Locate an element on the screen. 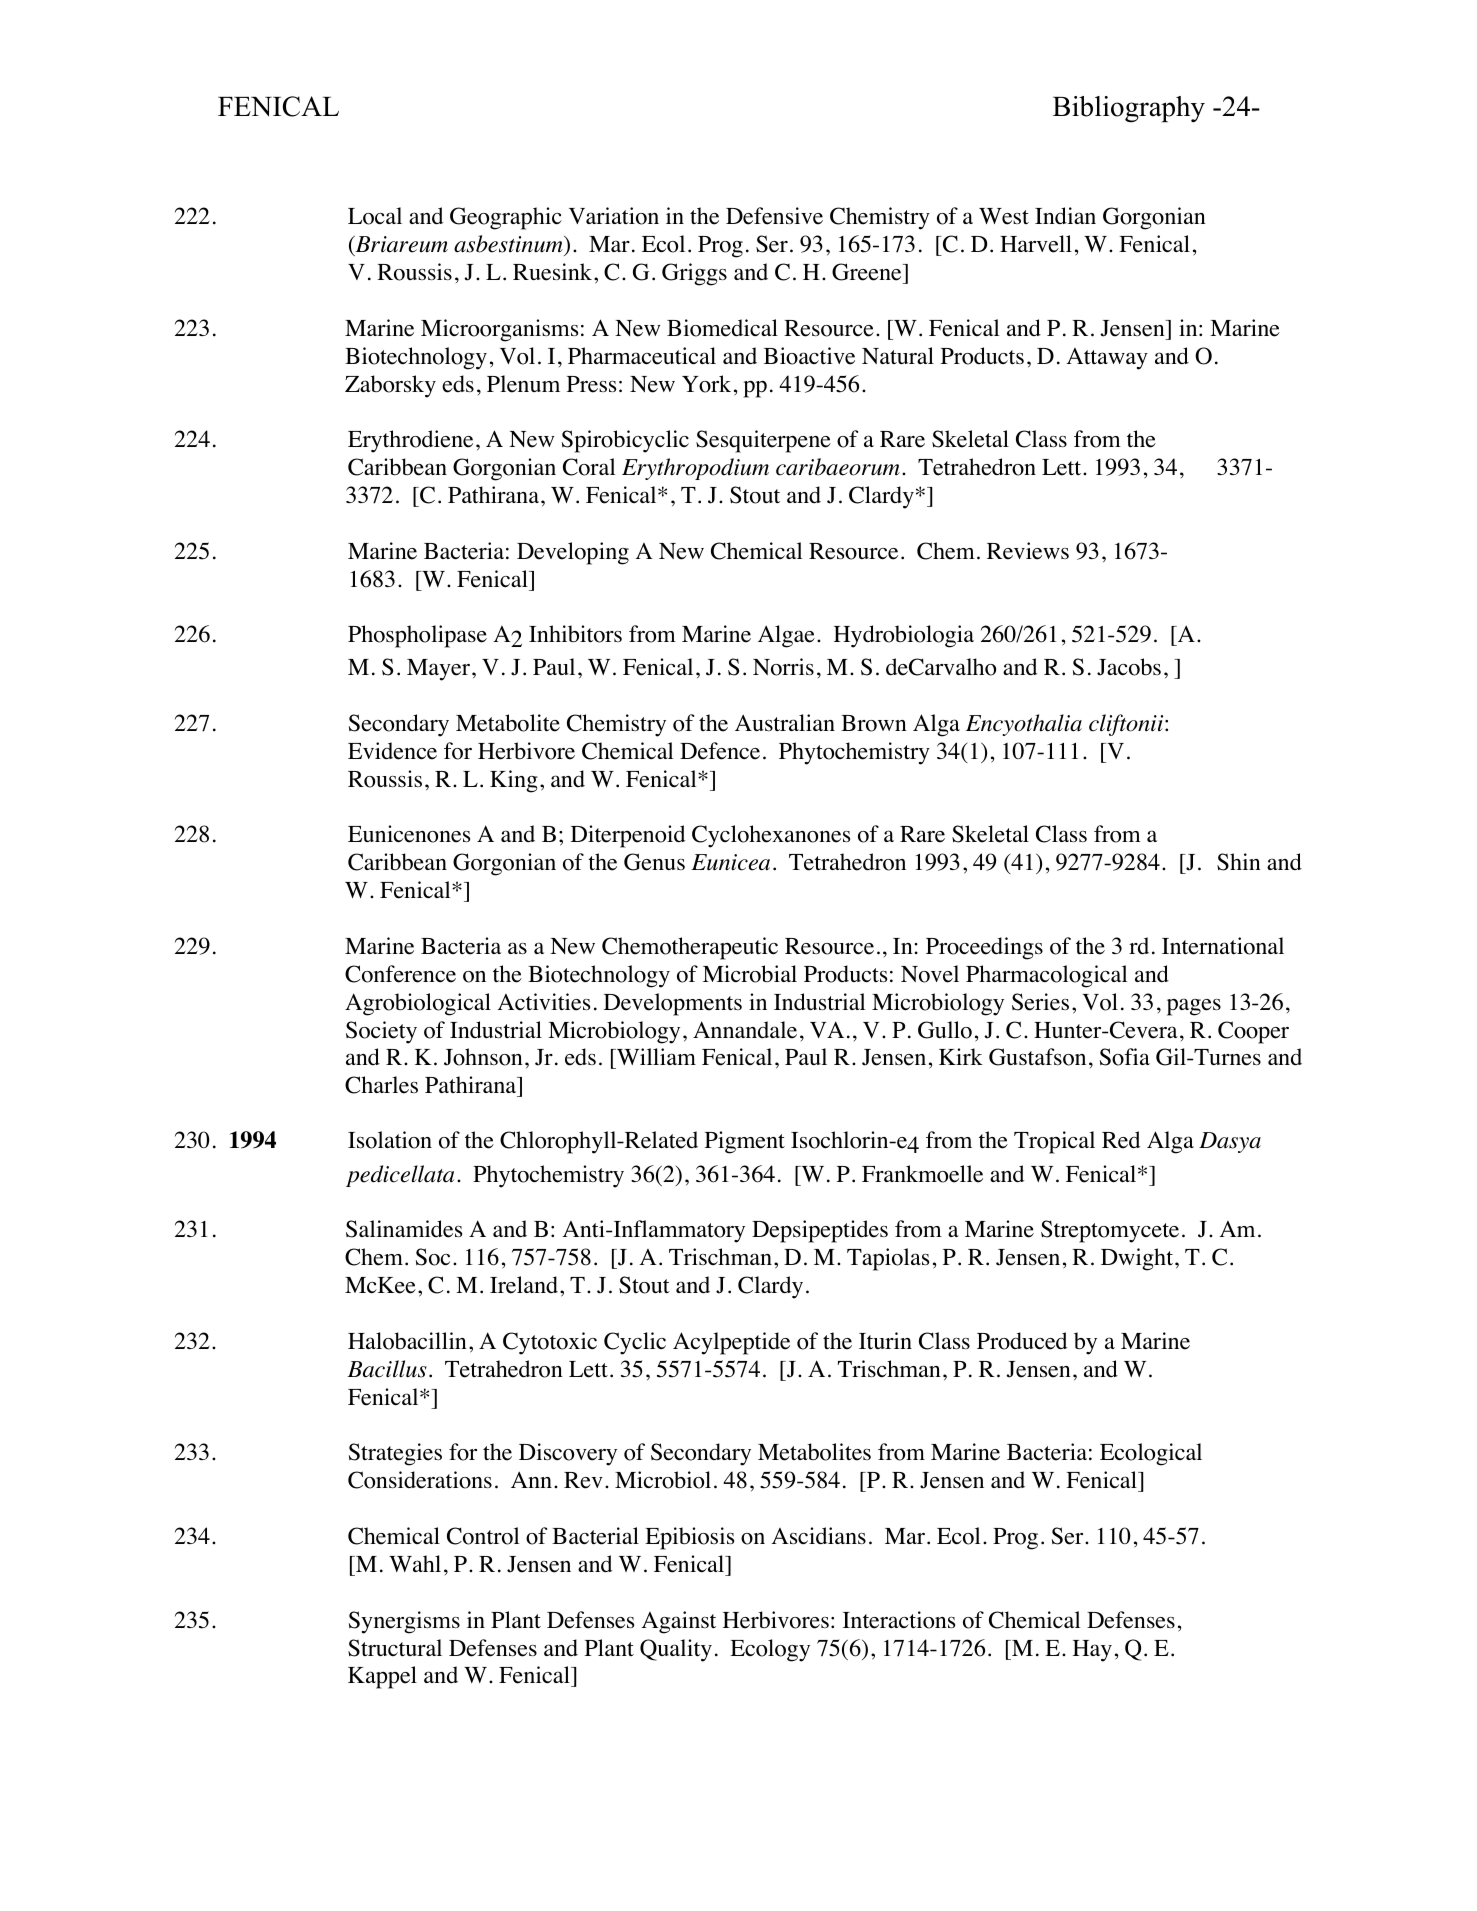  Defensive is located at coordinates (774, 216).
